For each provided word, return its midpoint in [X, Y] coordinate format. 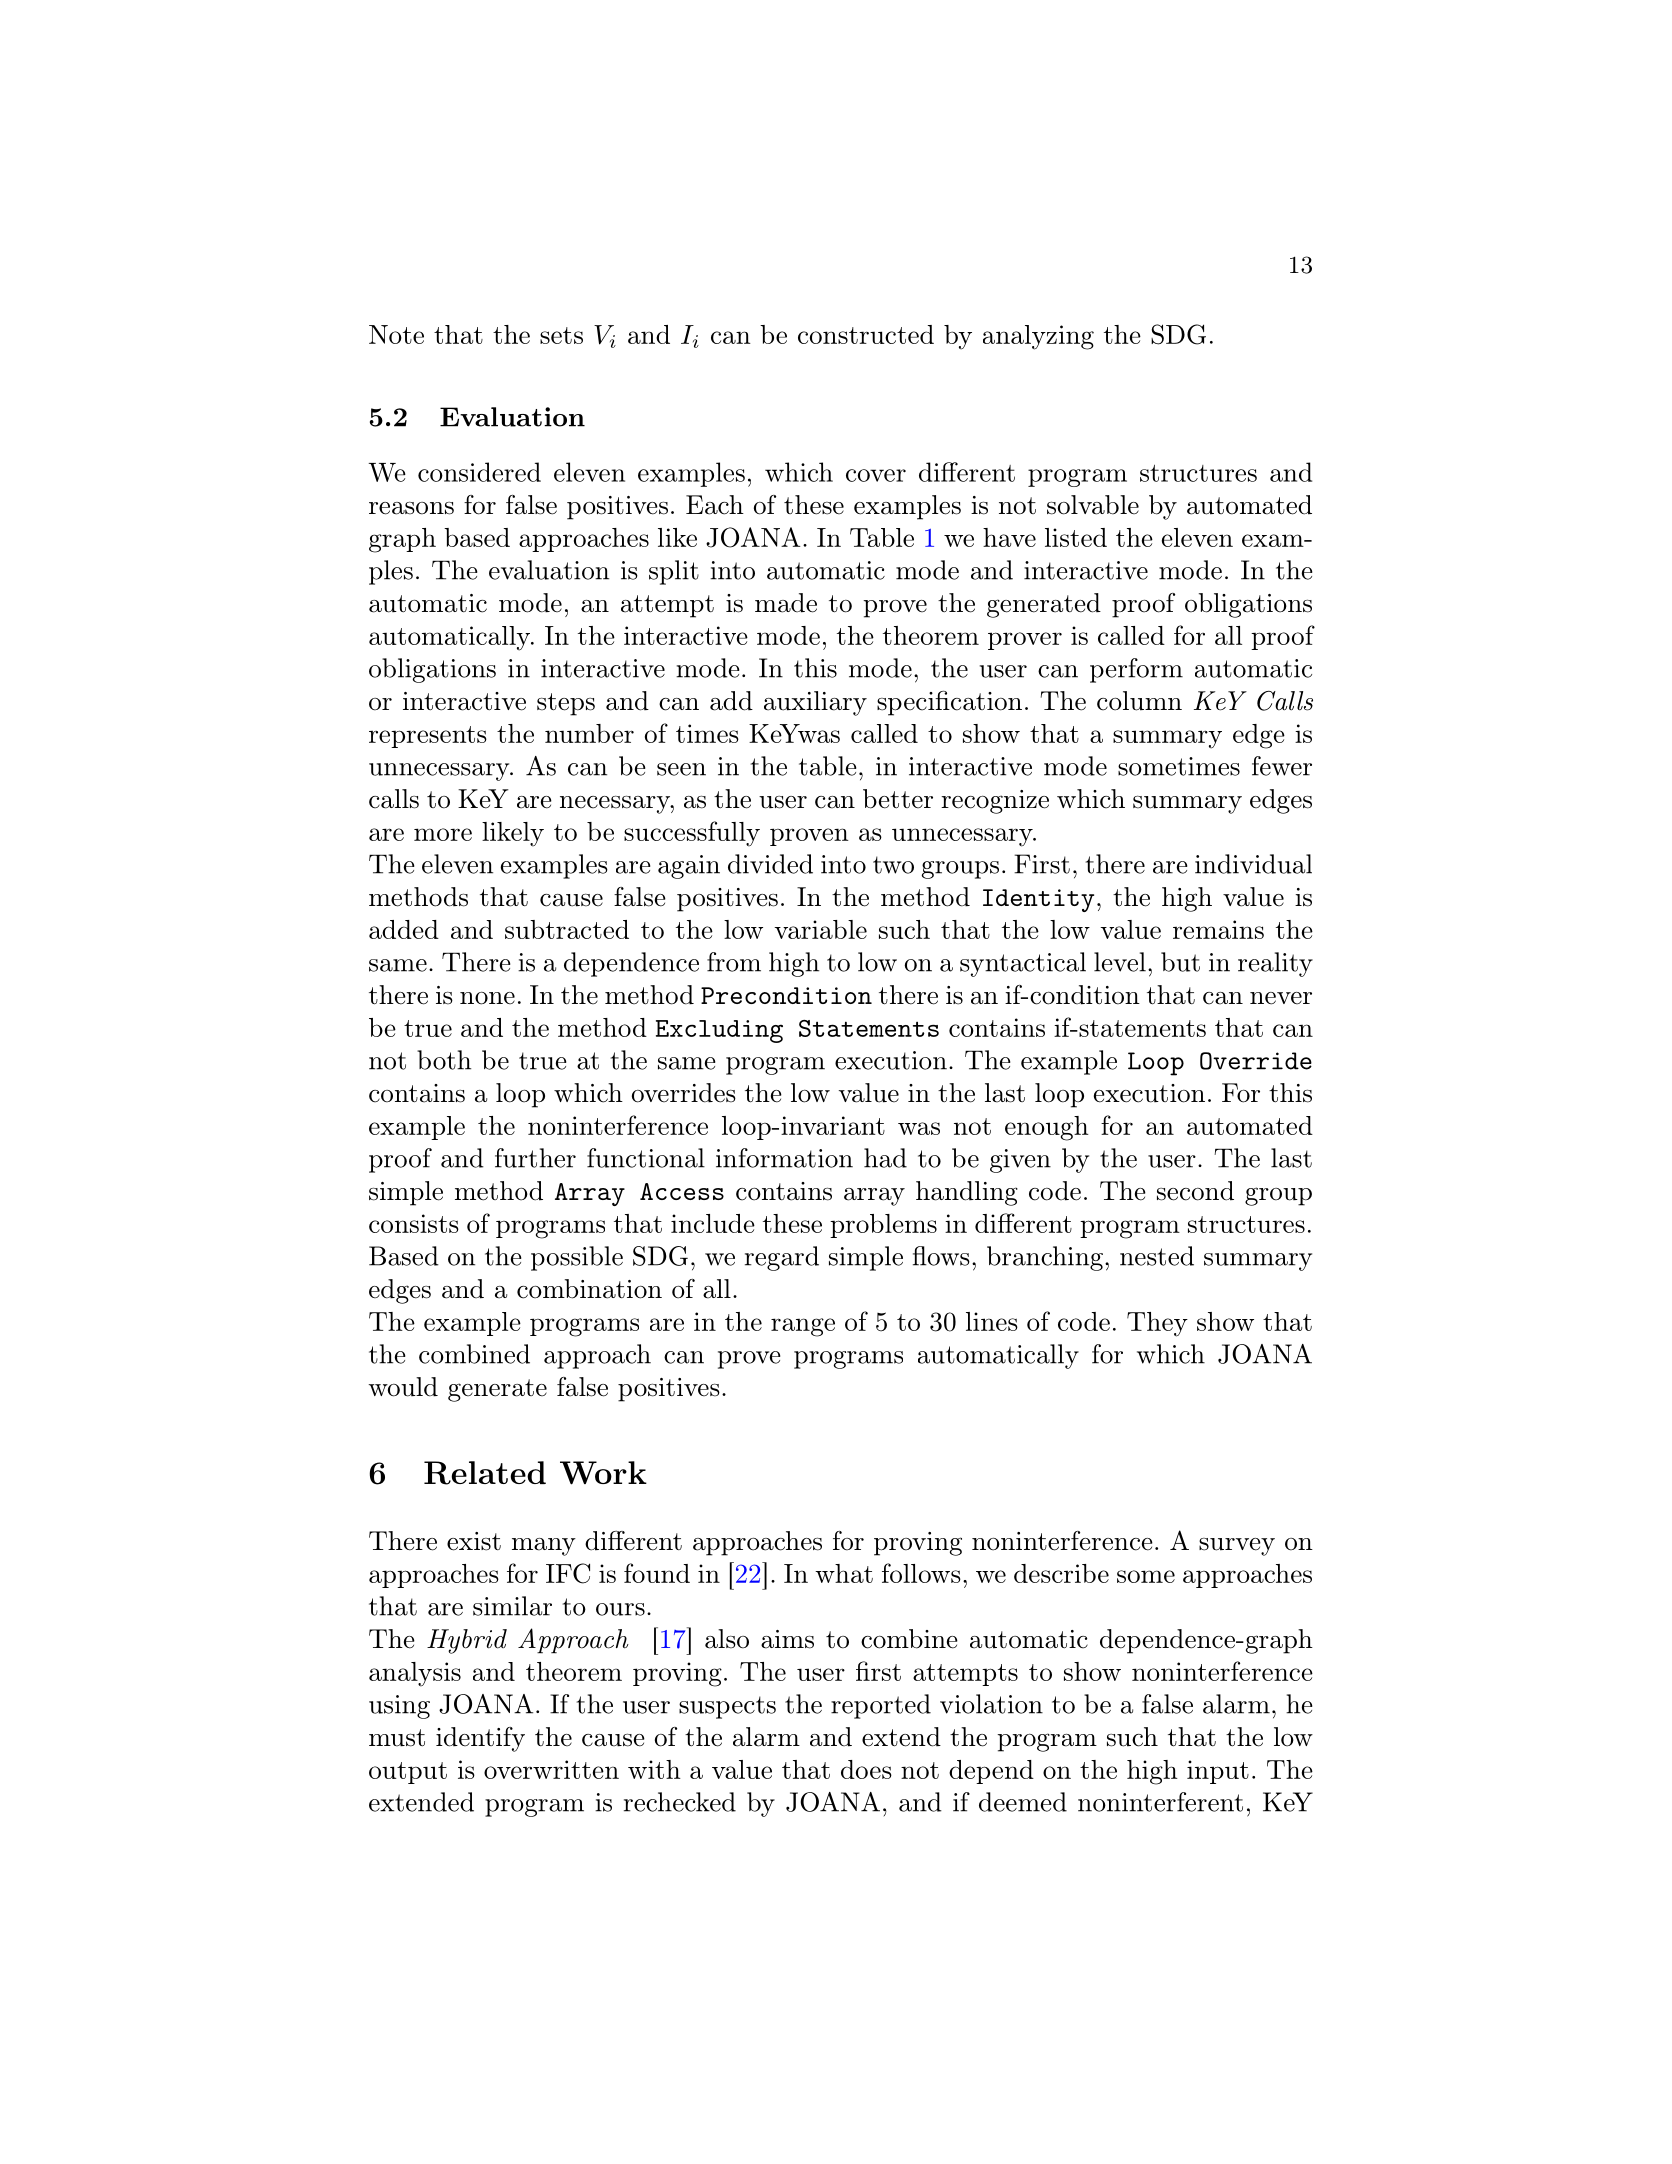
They [1157, 1324]
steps [566, 704]
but [1180, 962]
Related [485, 1473]
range [803, 1327]
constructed [866, 334]
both [444, 1060]
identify [480, 1739]
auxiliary [815, 703]
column [1139, 701]
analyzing [1038, 337]
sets [561, 335]
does [866, 1769]
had [885, 1158]
